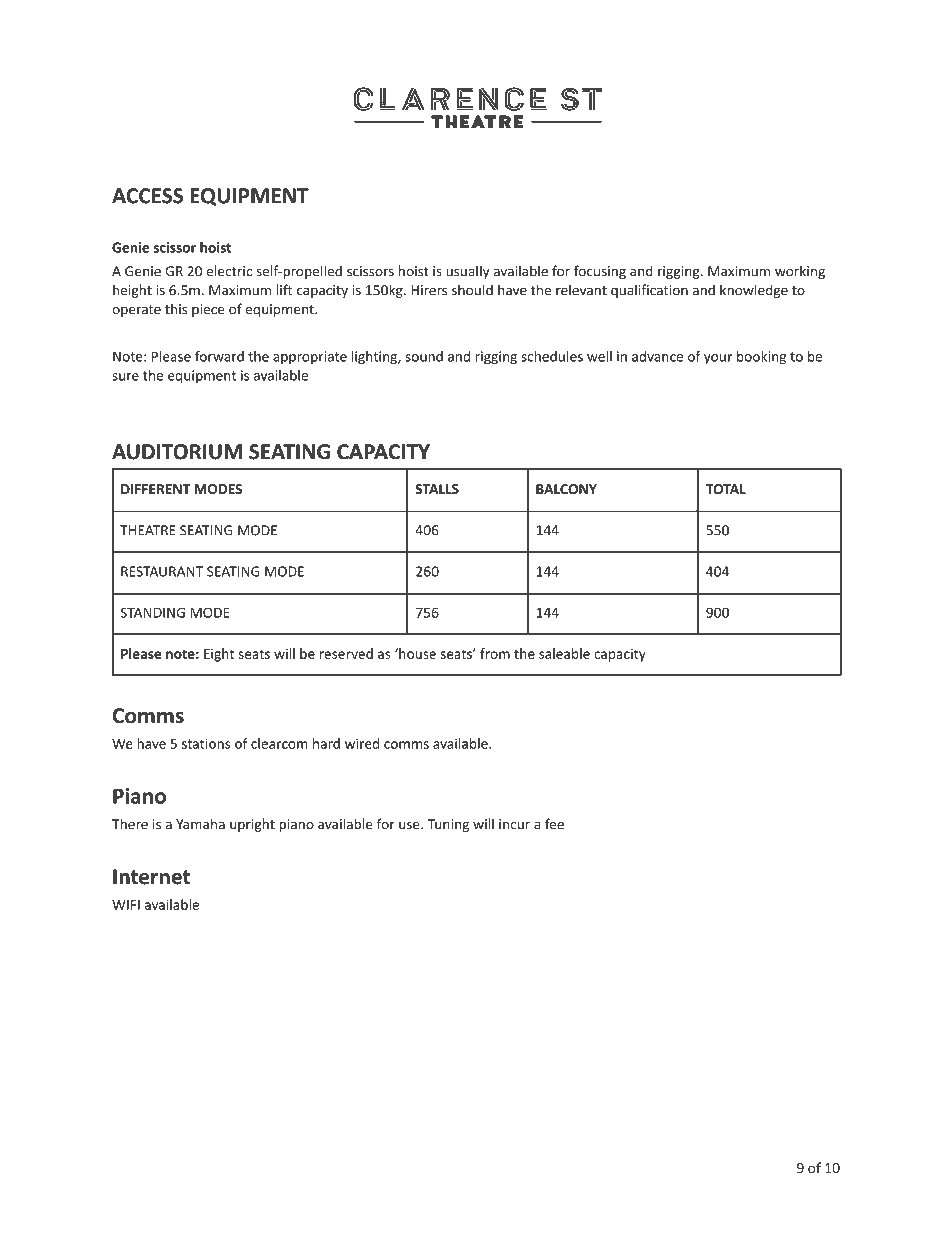 The image size is (952, 1233). I want to click on fee, so click(554, 824).
